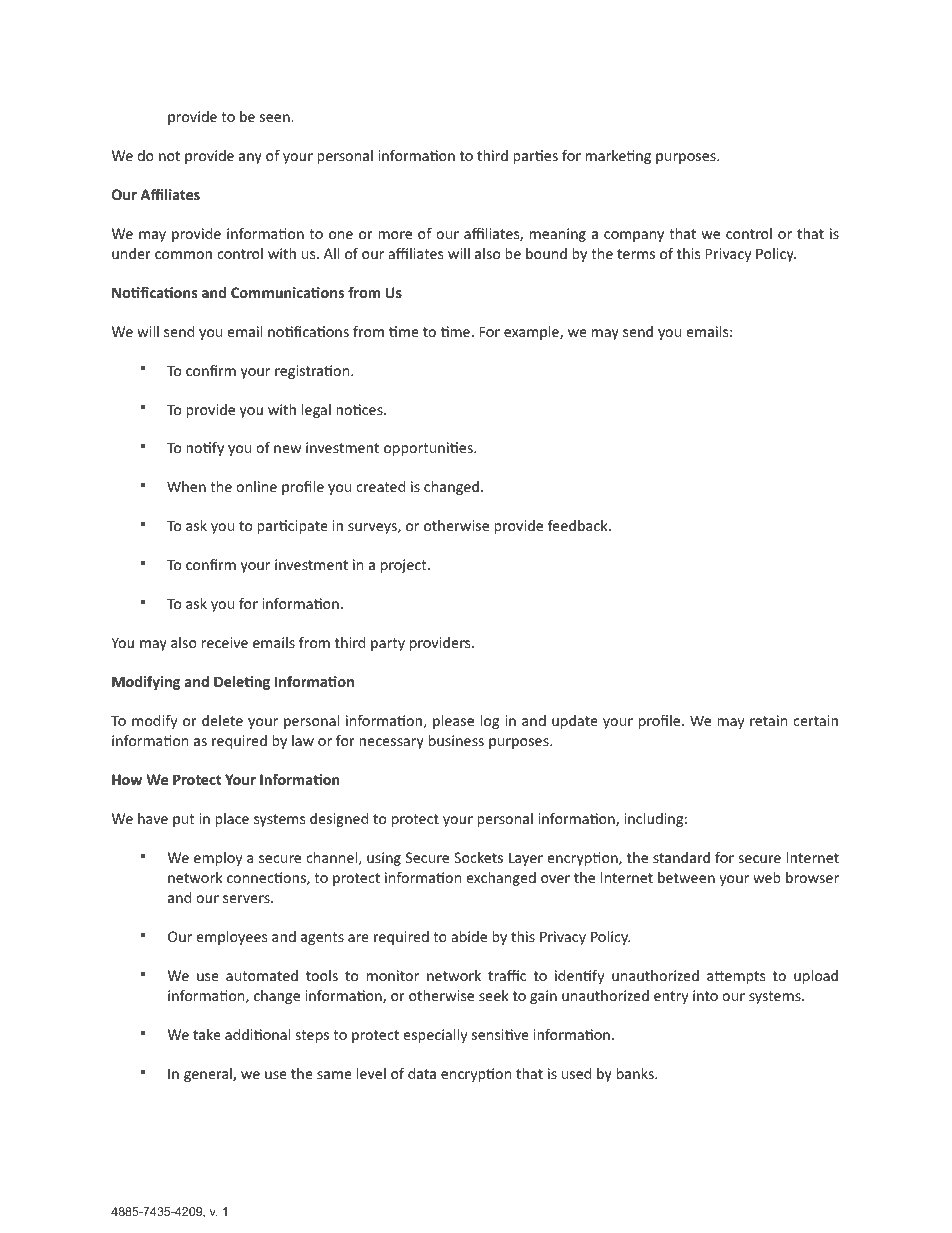 This screenshot has height=1233, width=952. What do you see at coordinates (395, 235) in the screenshot?
I see `more` at bounding box center [395, 235].
